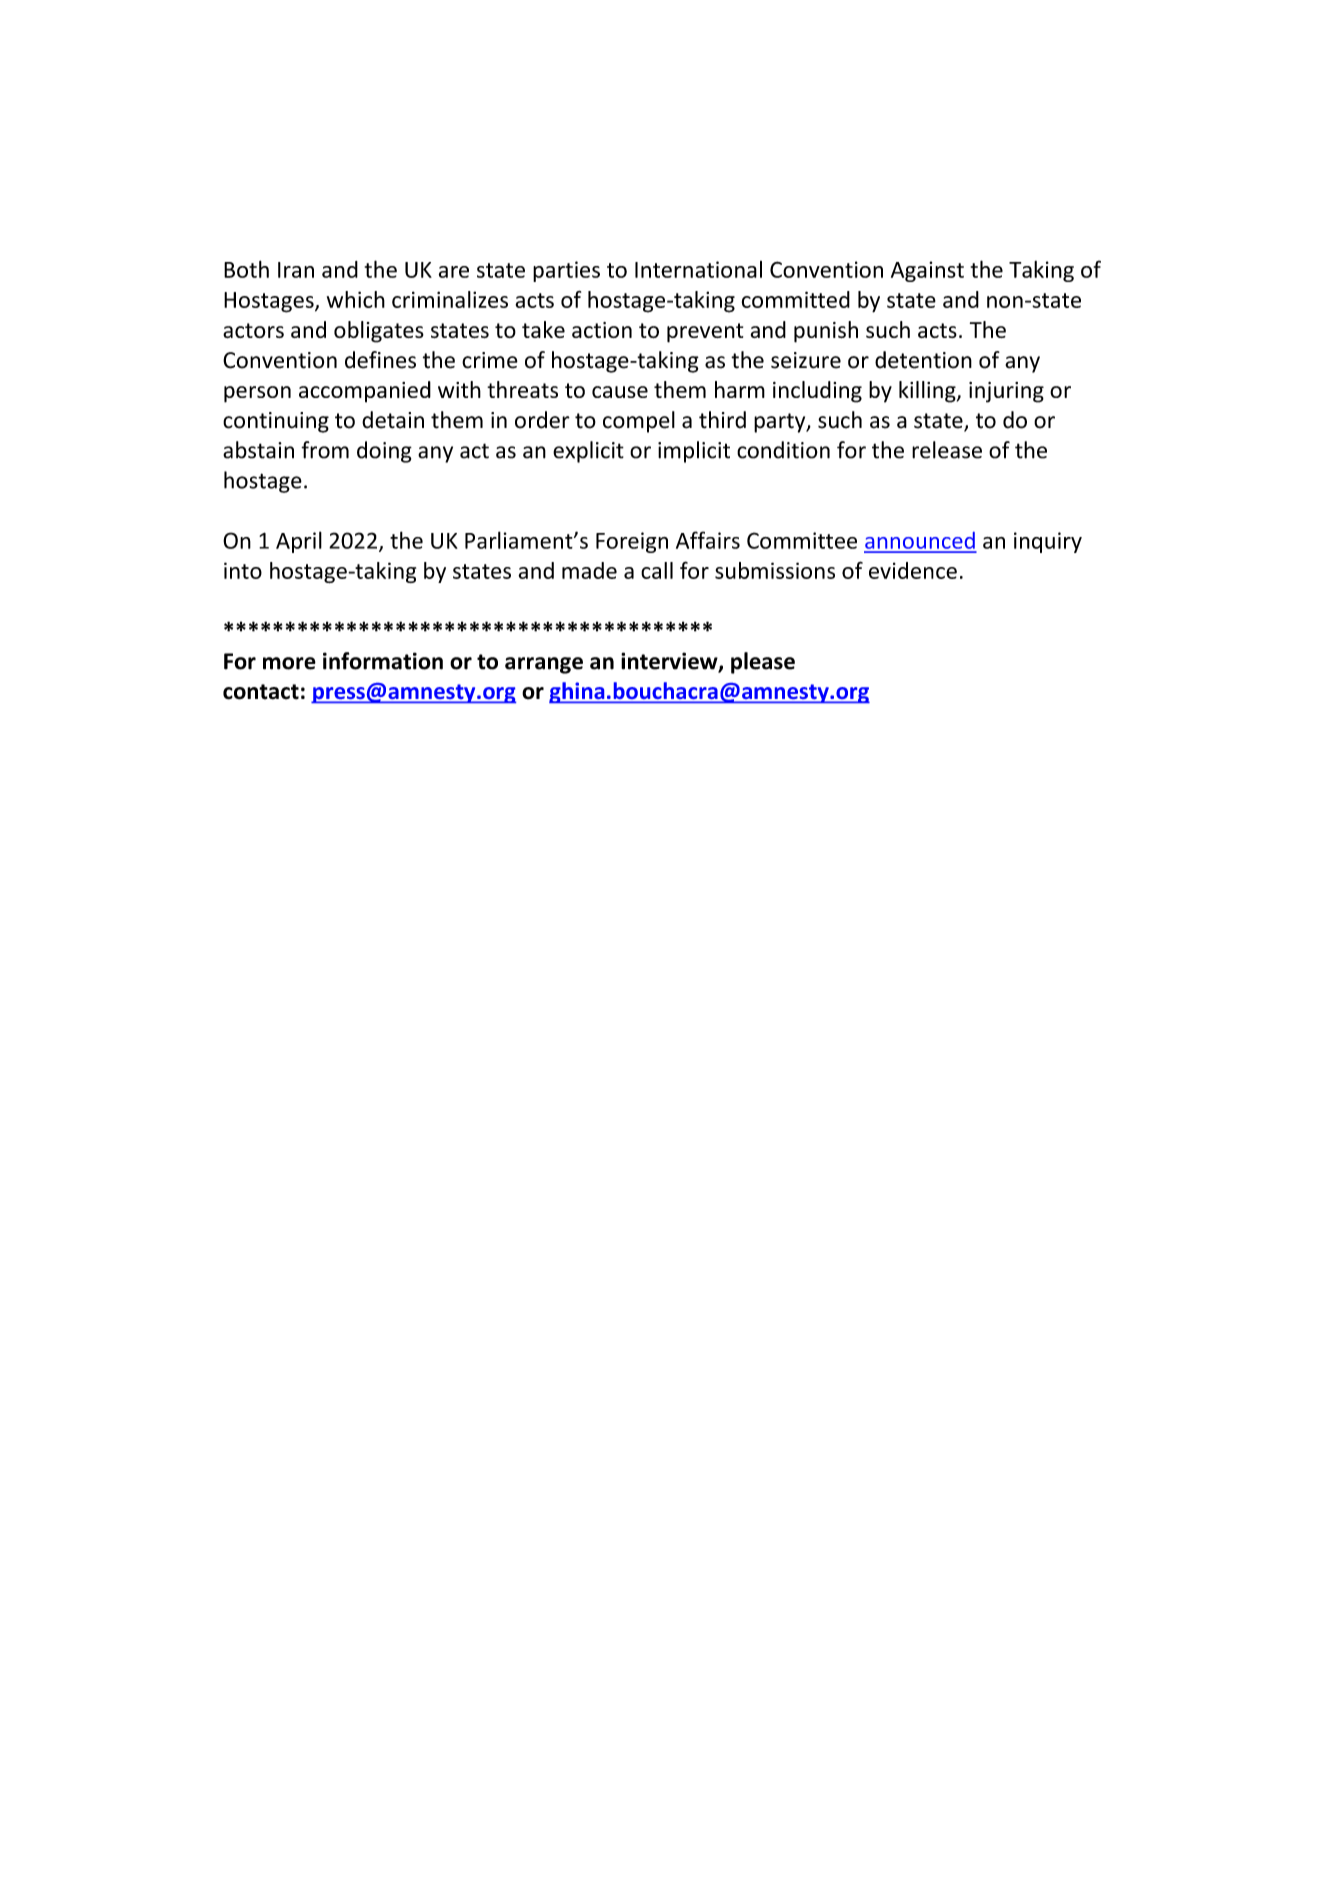  Describe the element at coordinates (927, 271) in the screenshot. I see `Against` at that location.
